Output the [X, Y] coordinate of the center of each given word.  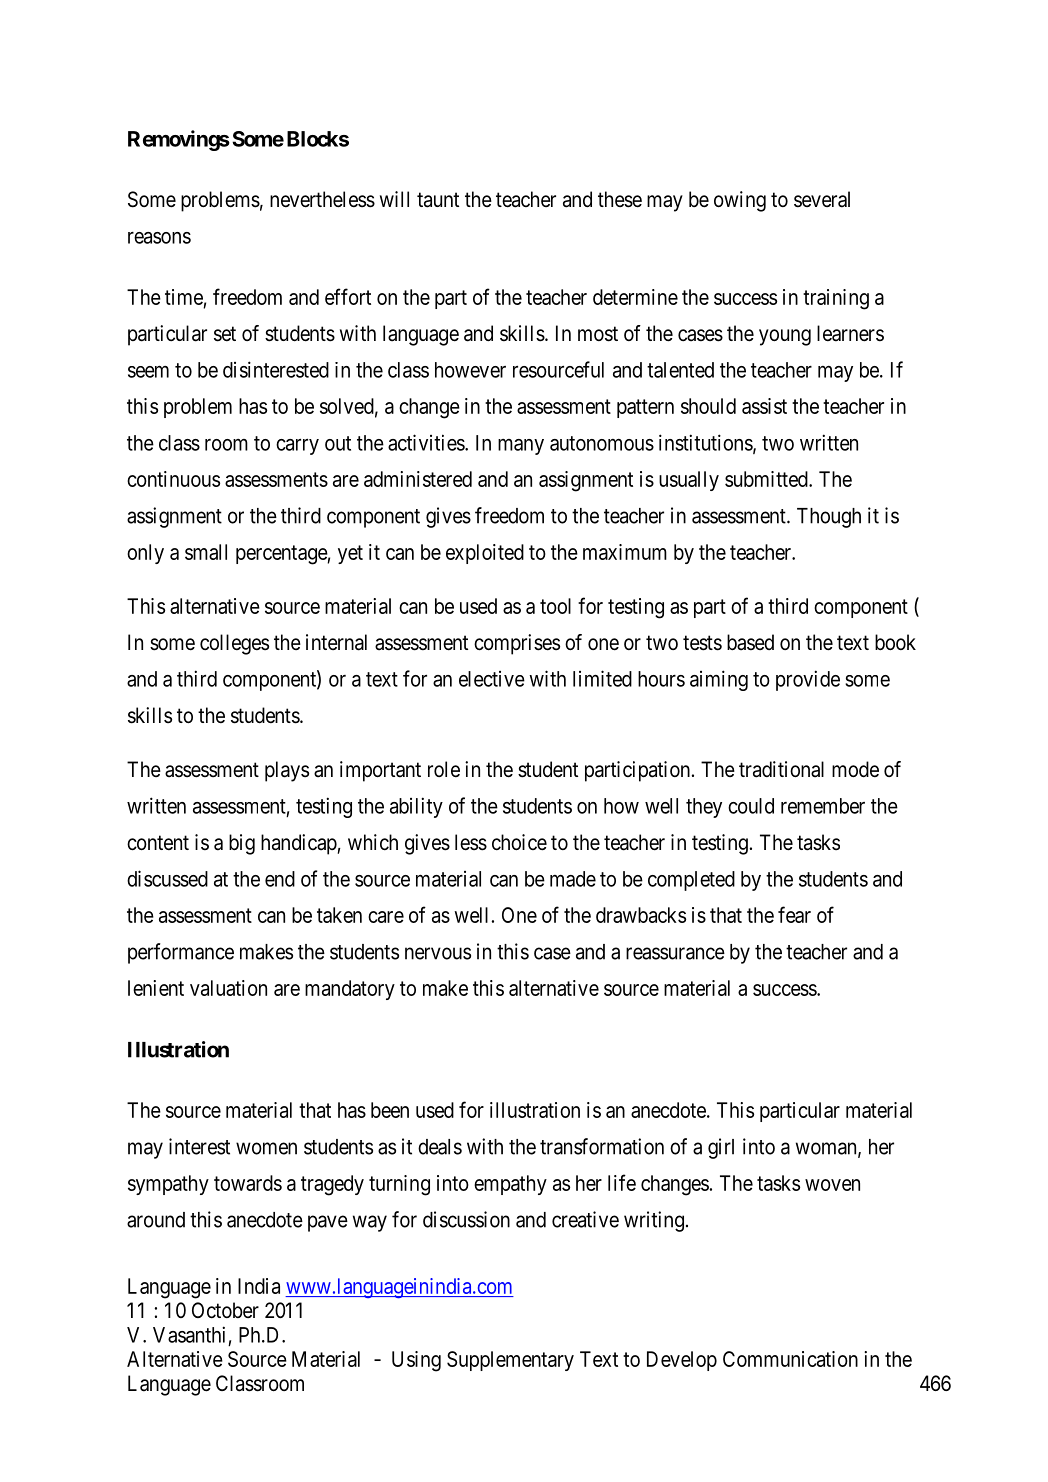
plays [287, 771]
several [822, 199]
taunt [438, 200]
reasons [159, 238]
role [444, 769]
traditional [781, 769]
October [225, 1310]
